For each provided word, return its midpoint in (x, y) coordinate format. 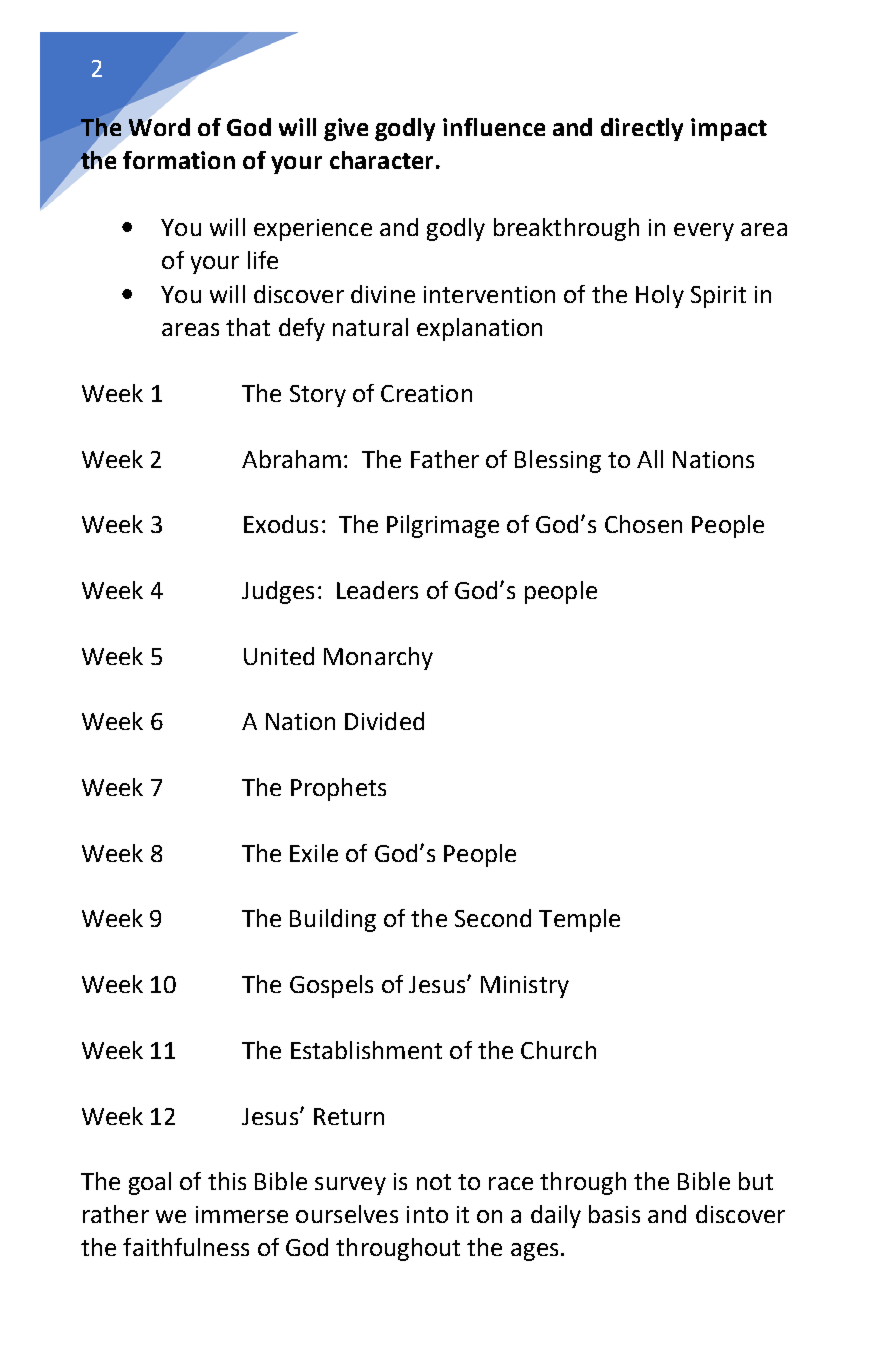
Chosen (643, 524)
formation (179, 160)
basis (614, 1214)
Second (493, 918)
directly (642, 129)
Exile (314, 853)
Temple (579, 920)
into (427, 1214)
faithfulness (186, 1247)
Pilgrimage (443, 526)
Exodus (281, 524)
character (381, 160)
